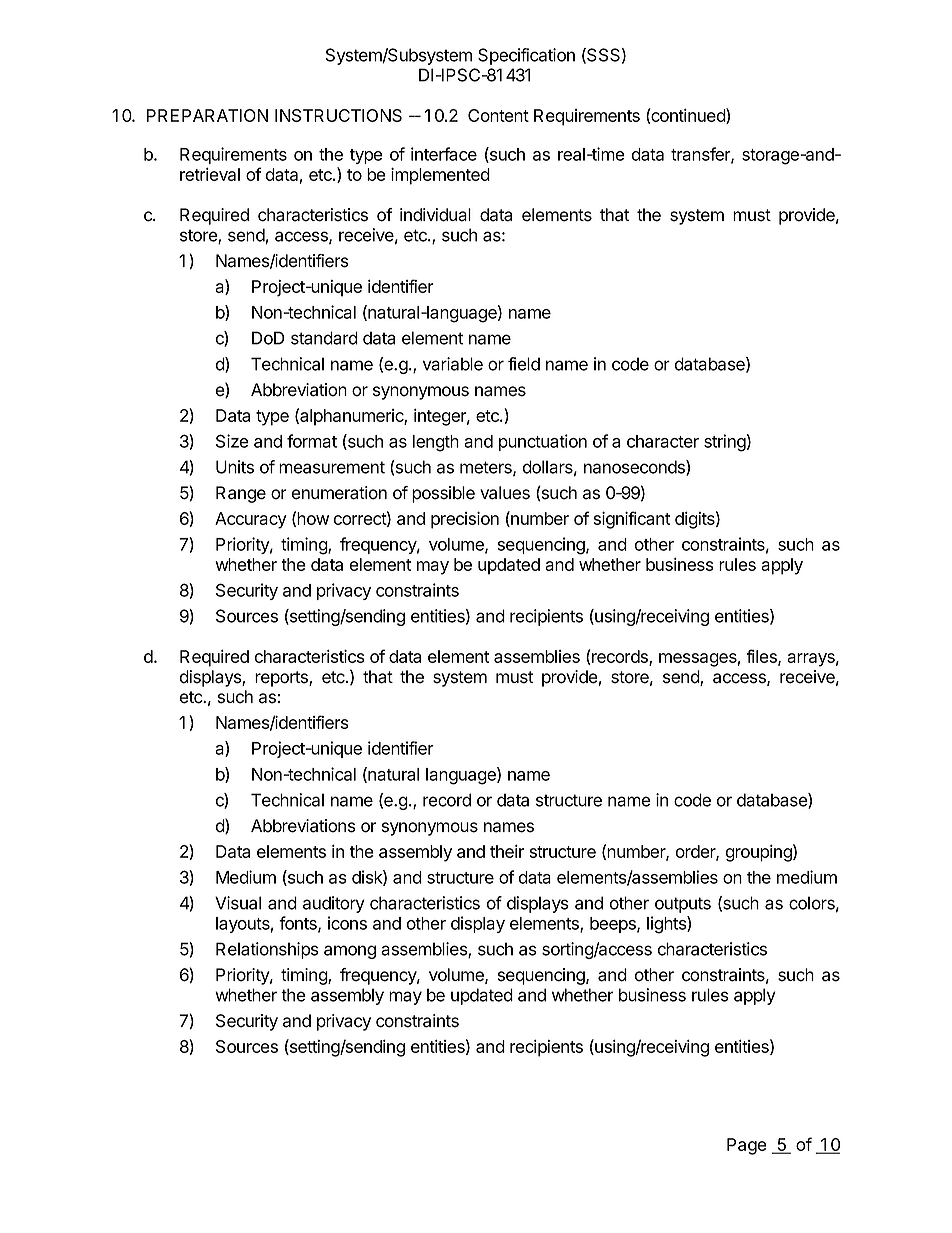 The height and width of the document is (1233, 952). What do you see at coordinates (267, 950) in the document?
I see `Relationships` at bounding box center [267, 950].
